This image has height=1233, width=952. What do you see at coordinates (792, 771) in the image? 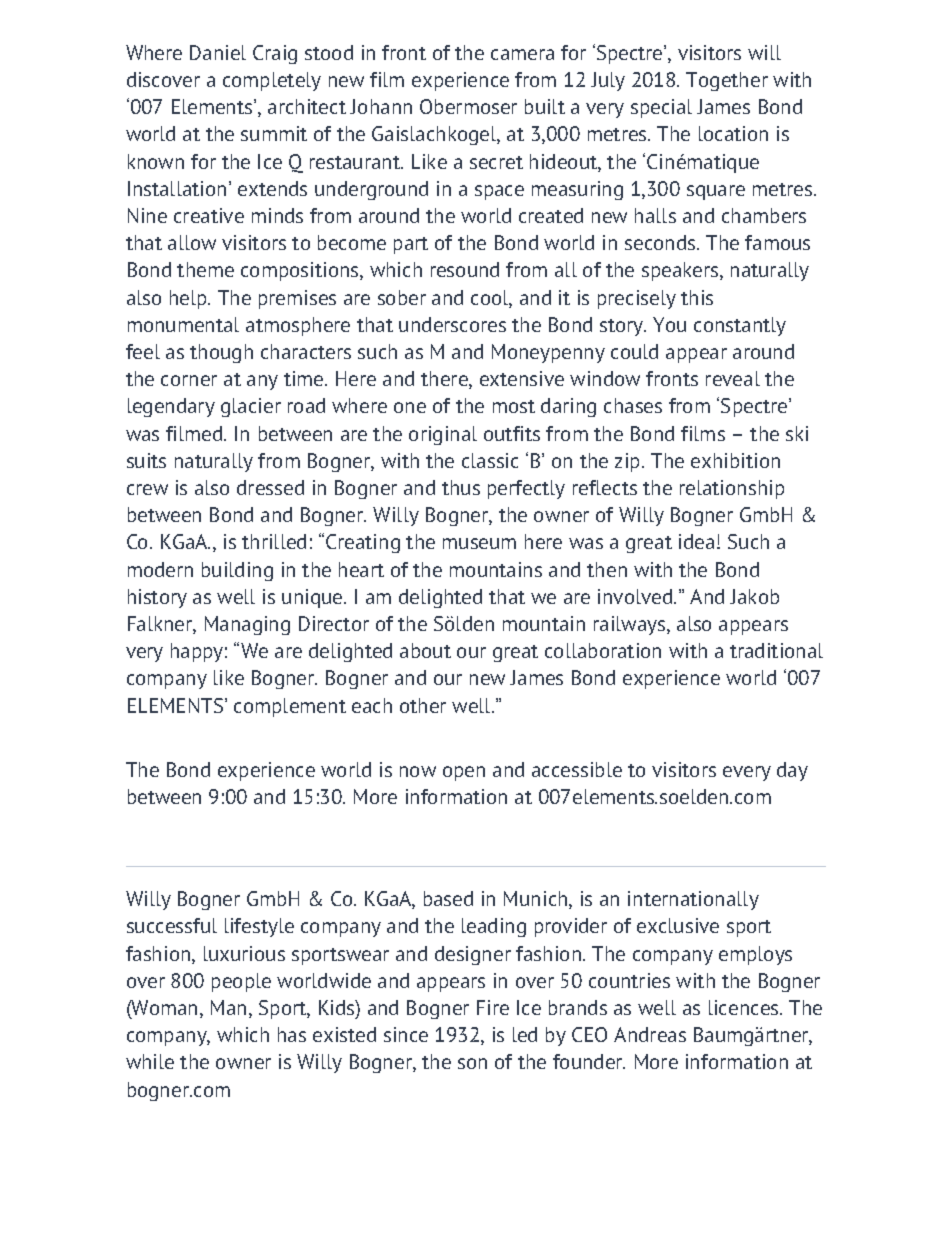
I see `day` at bounding box center [792, 771].
